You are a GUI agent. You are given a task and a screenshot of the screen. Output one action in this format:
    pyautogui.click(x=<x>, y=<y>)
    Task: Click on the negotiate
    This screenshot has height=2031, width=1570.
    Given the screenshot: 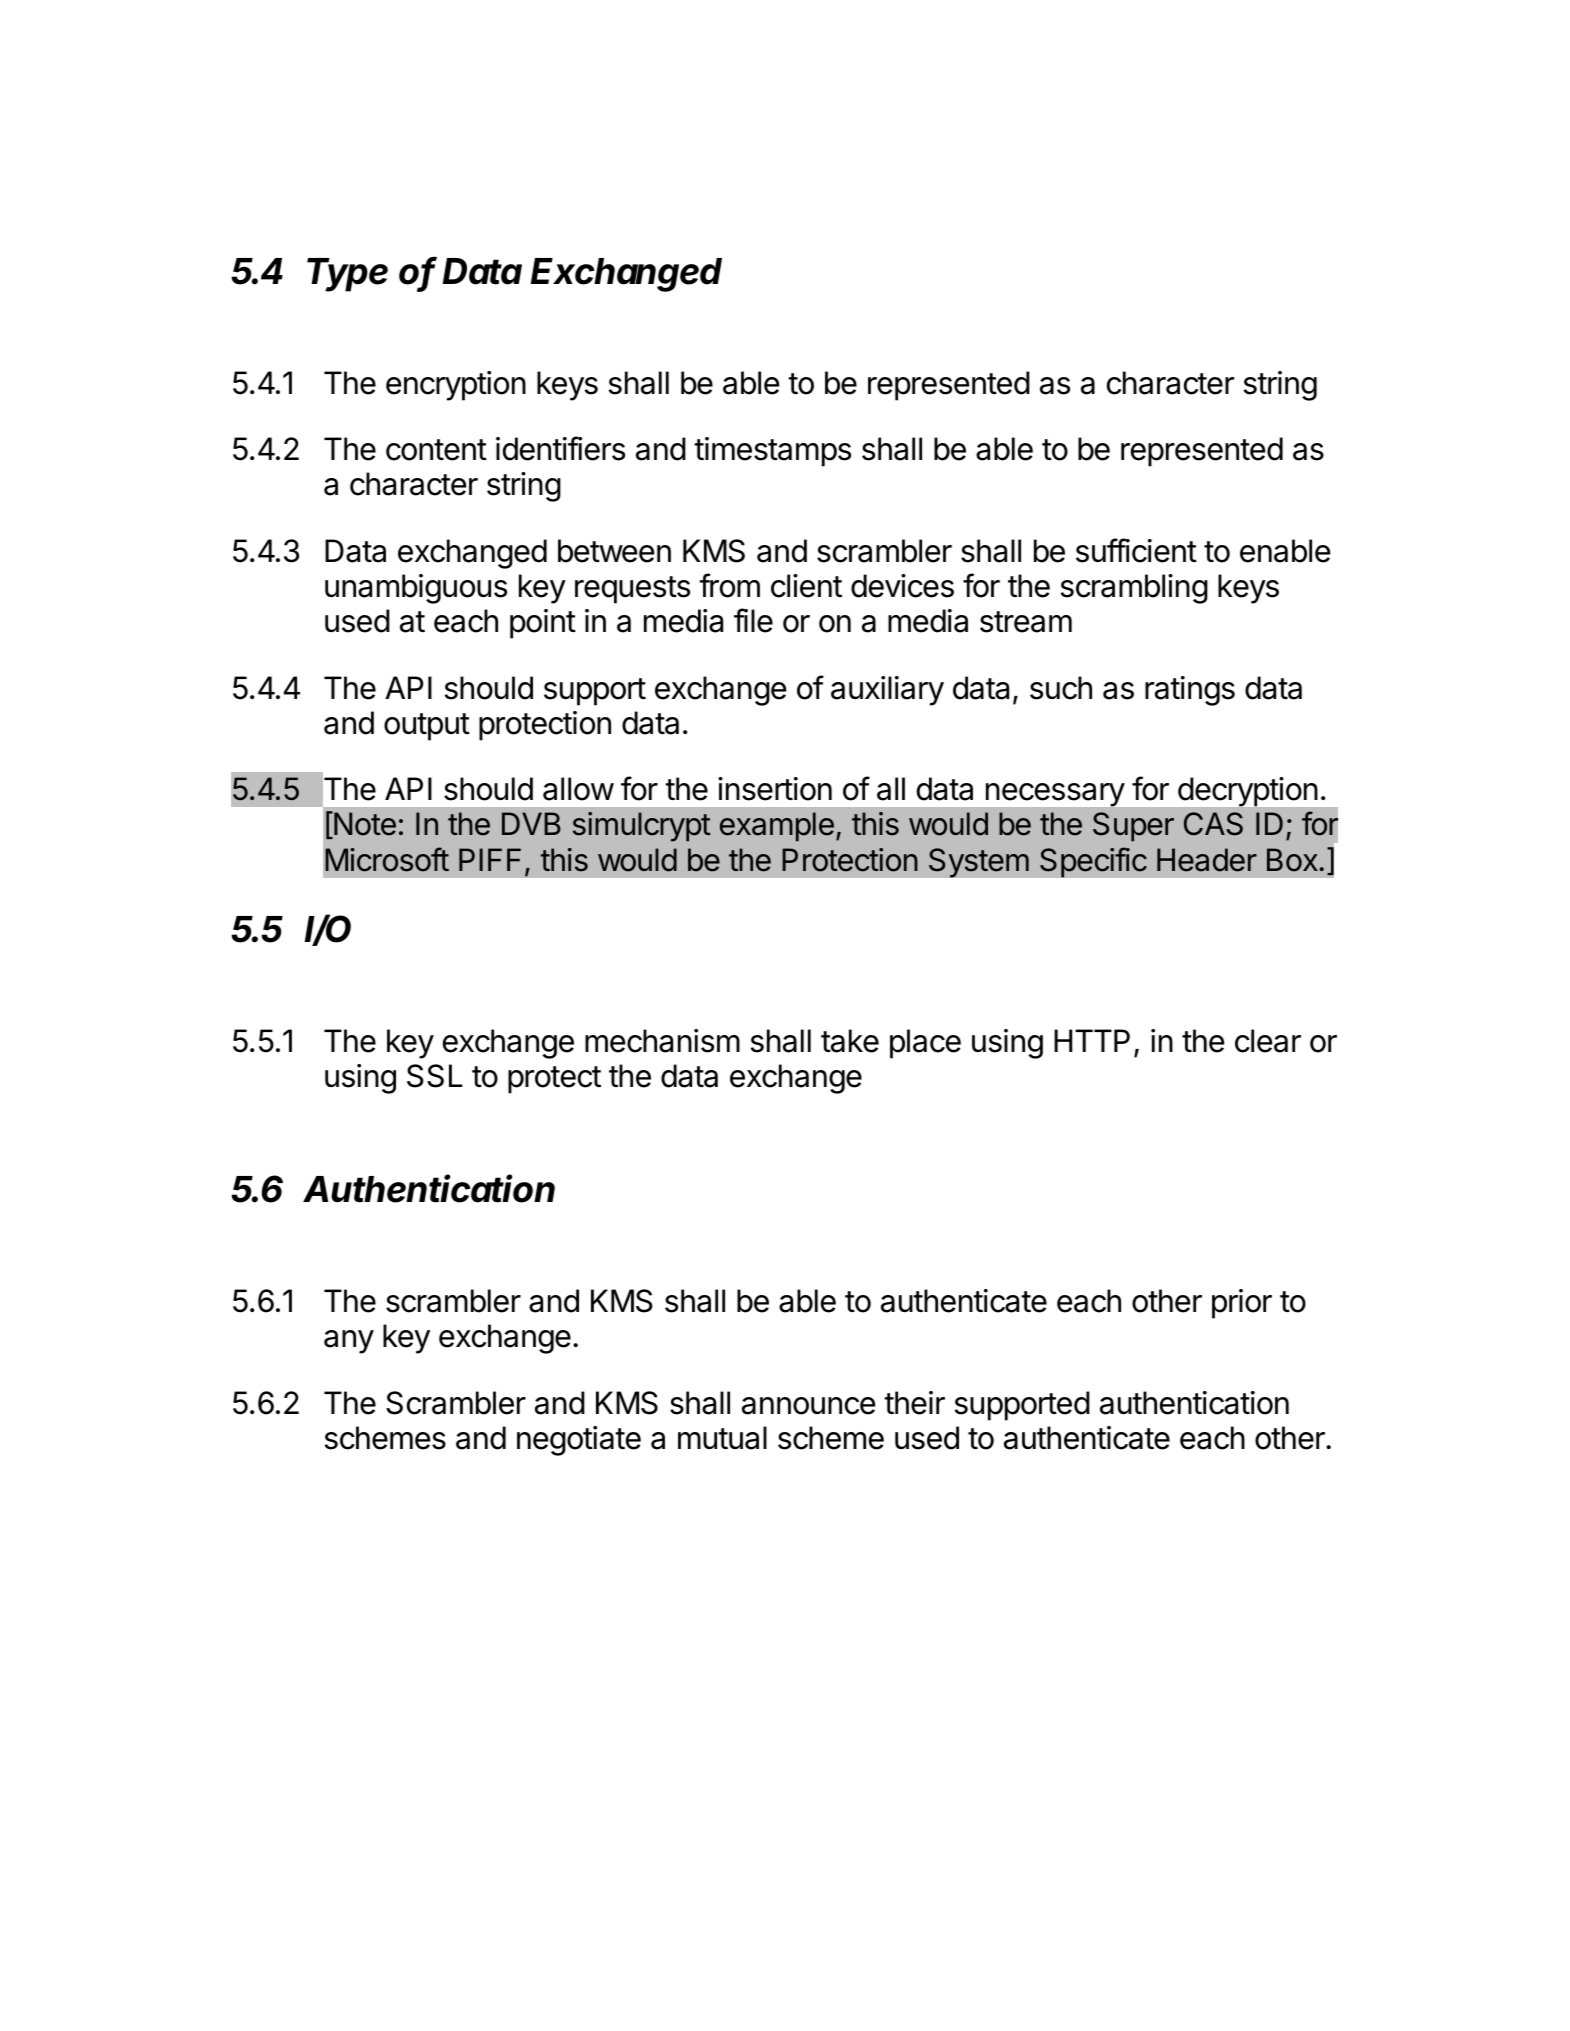 What is the action you would take?
    pyautogui.click(x=579, y=1441)
